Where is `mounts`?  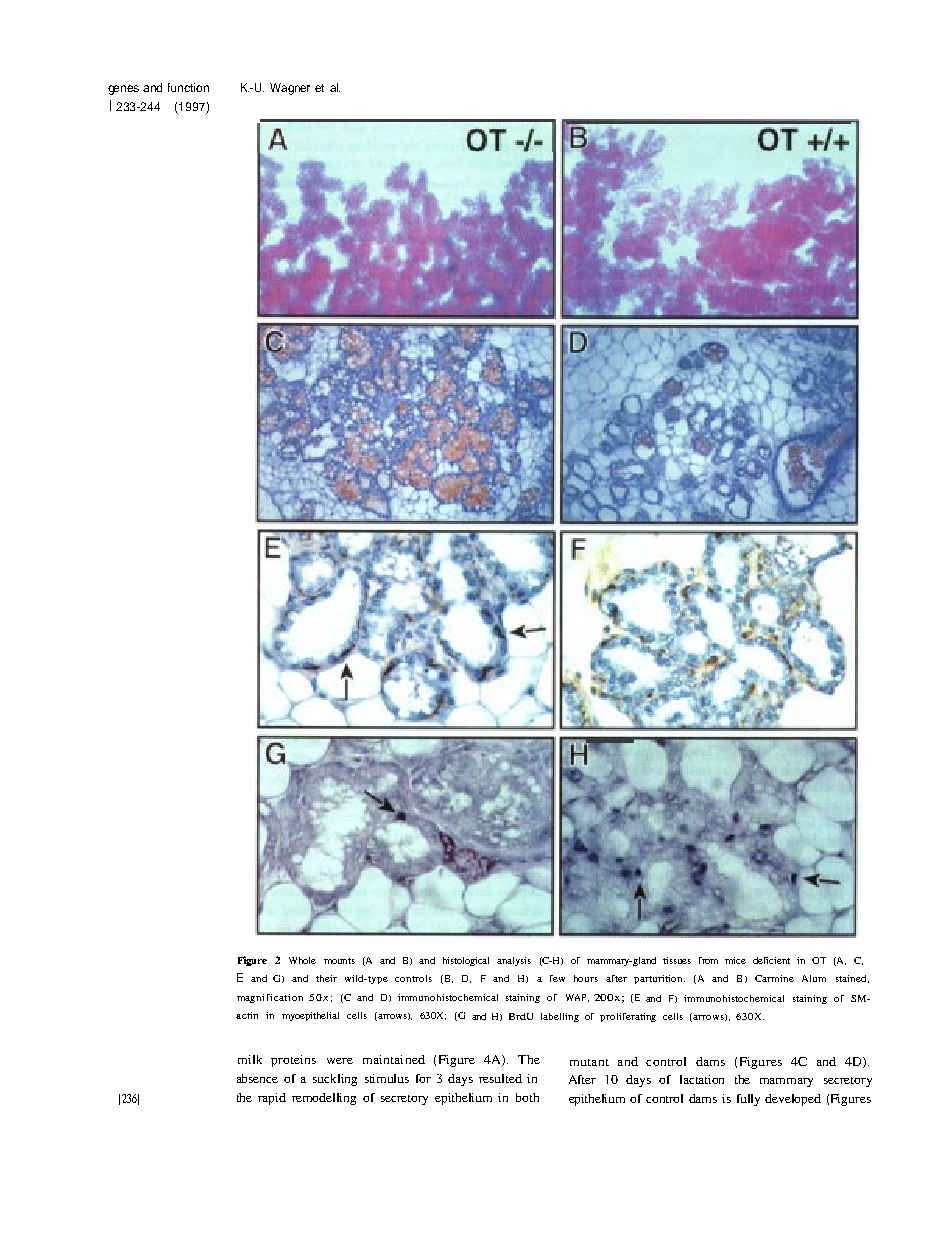 mounts is located at coordinates (339, 961).
